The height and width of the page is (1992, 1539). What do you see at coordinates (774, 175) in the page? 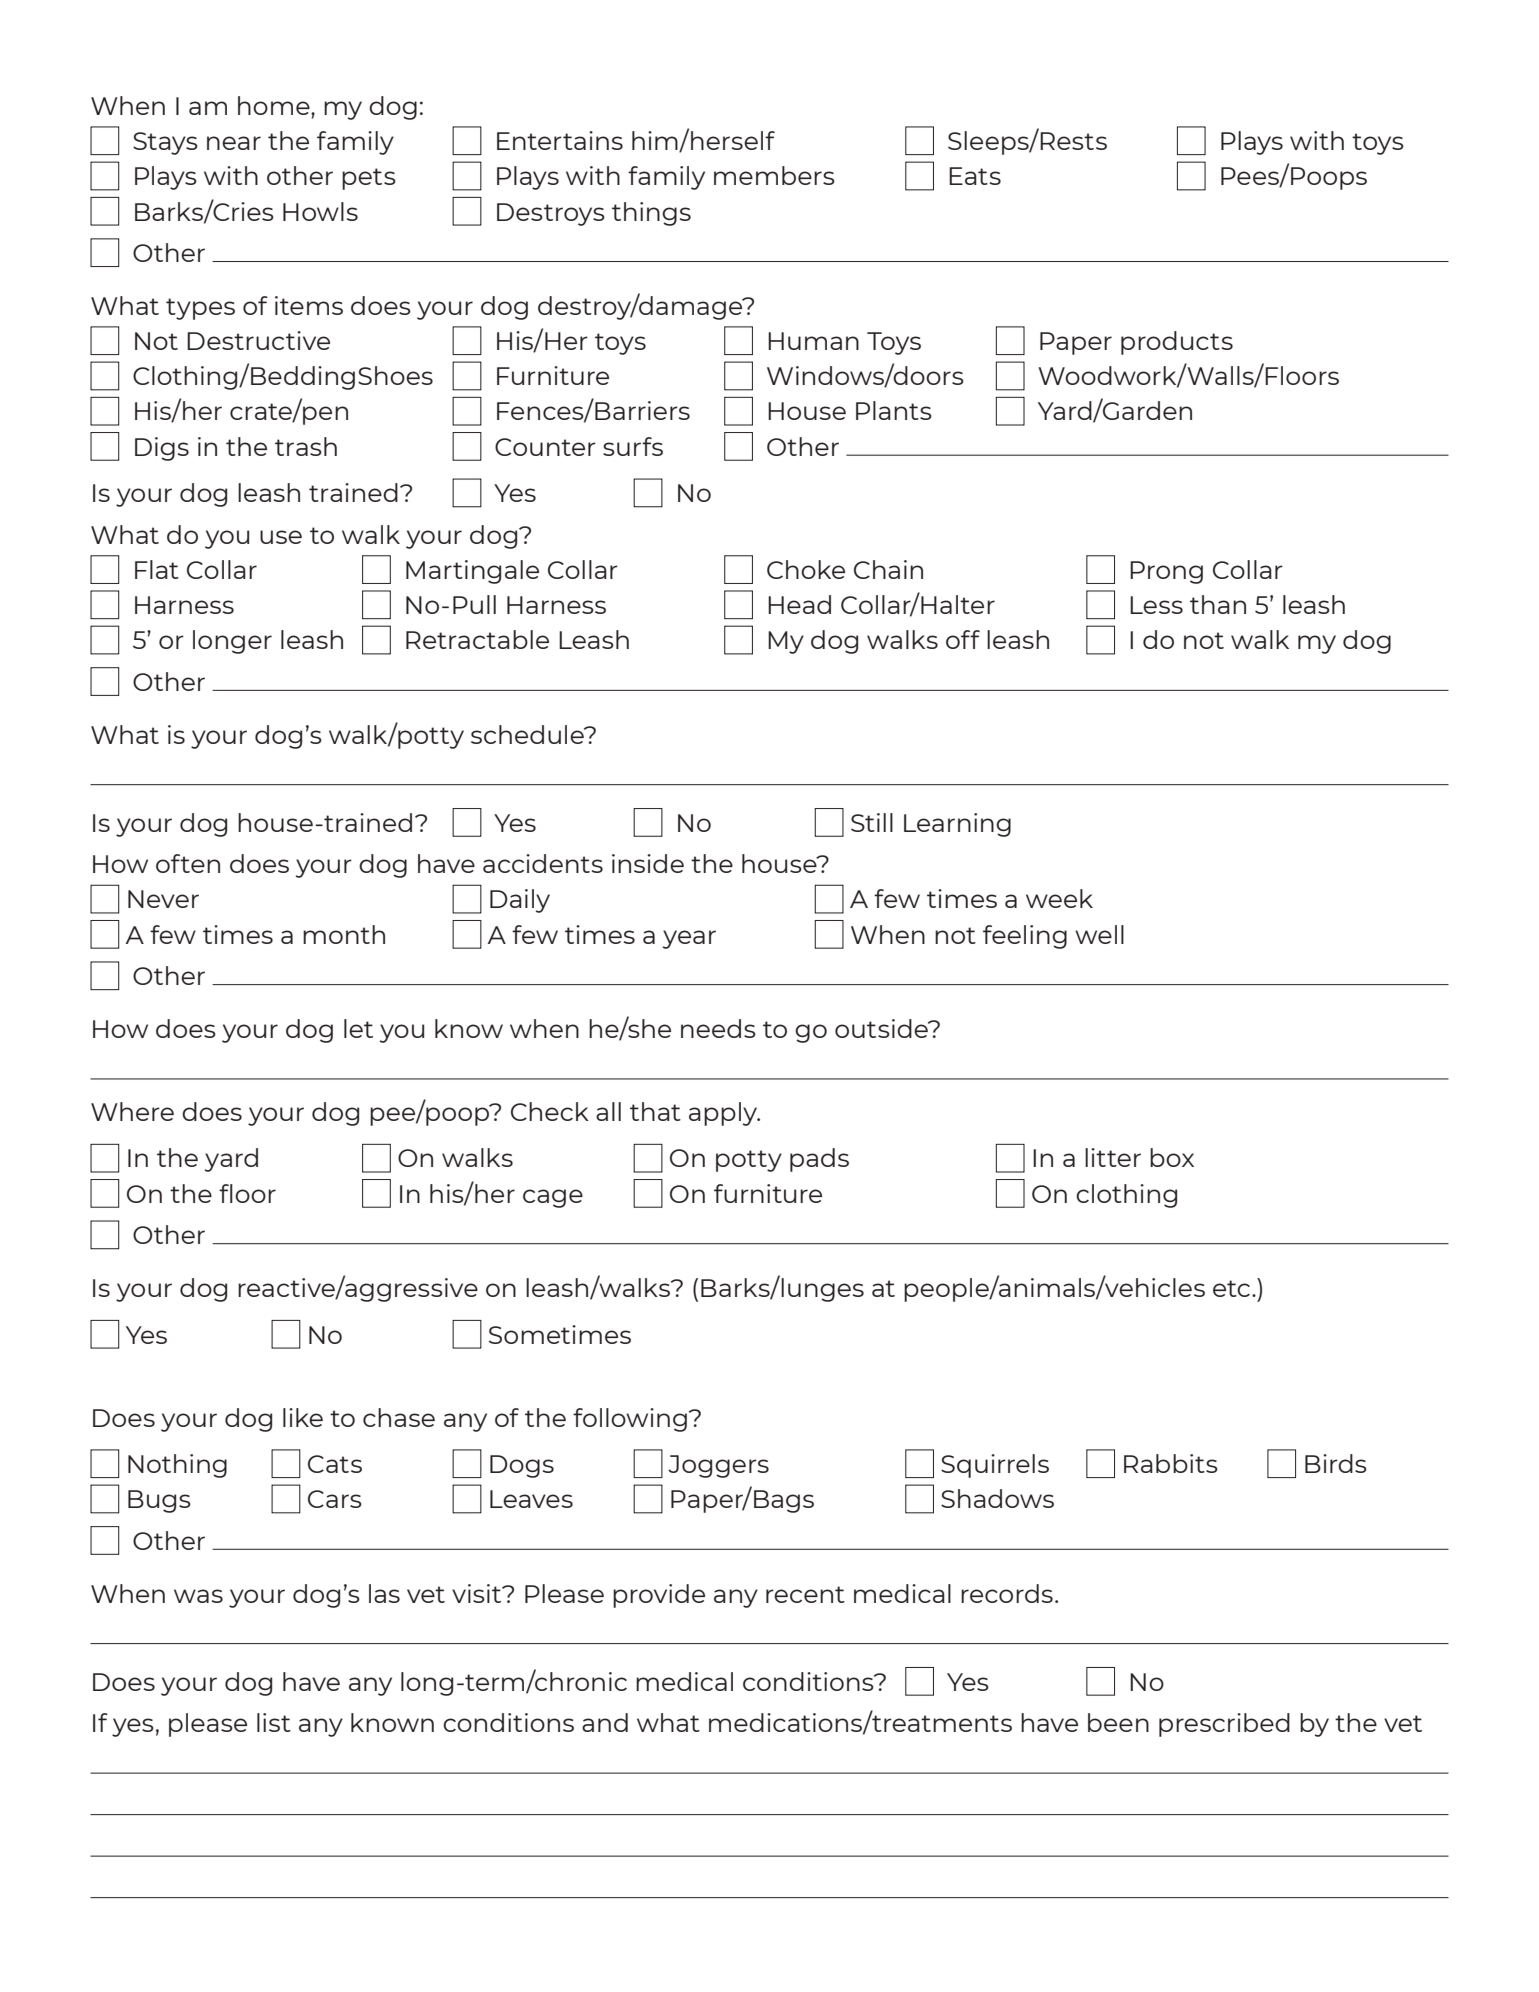
I see `members` at bounding box center [774, 175].
